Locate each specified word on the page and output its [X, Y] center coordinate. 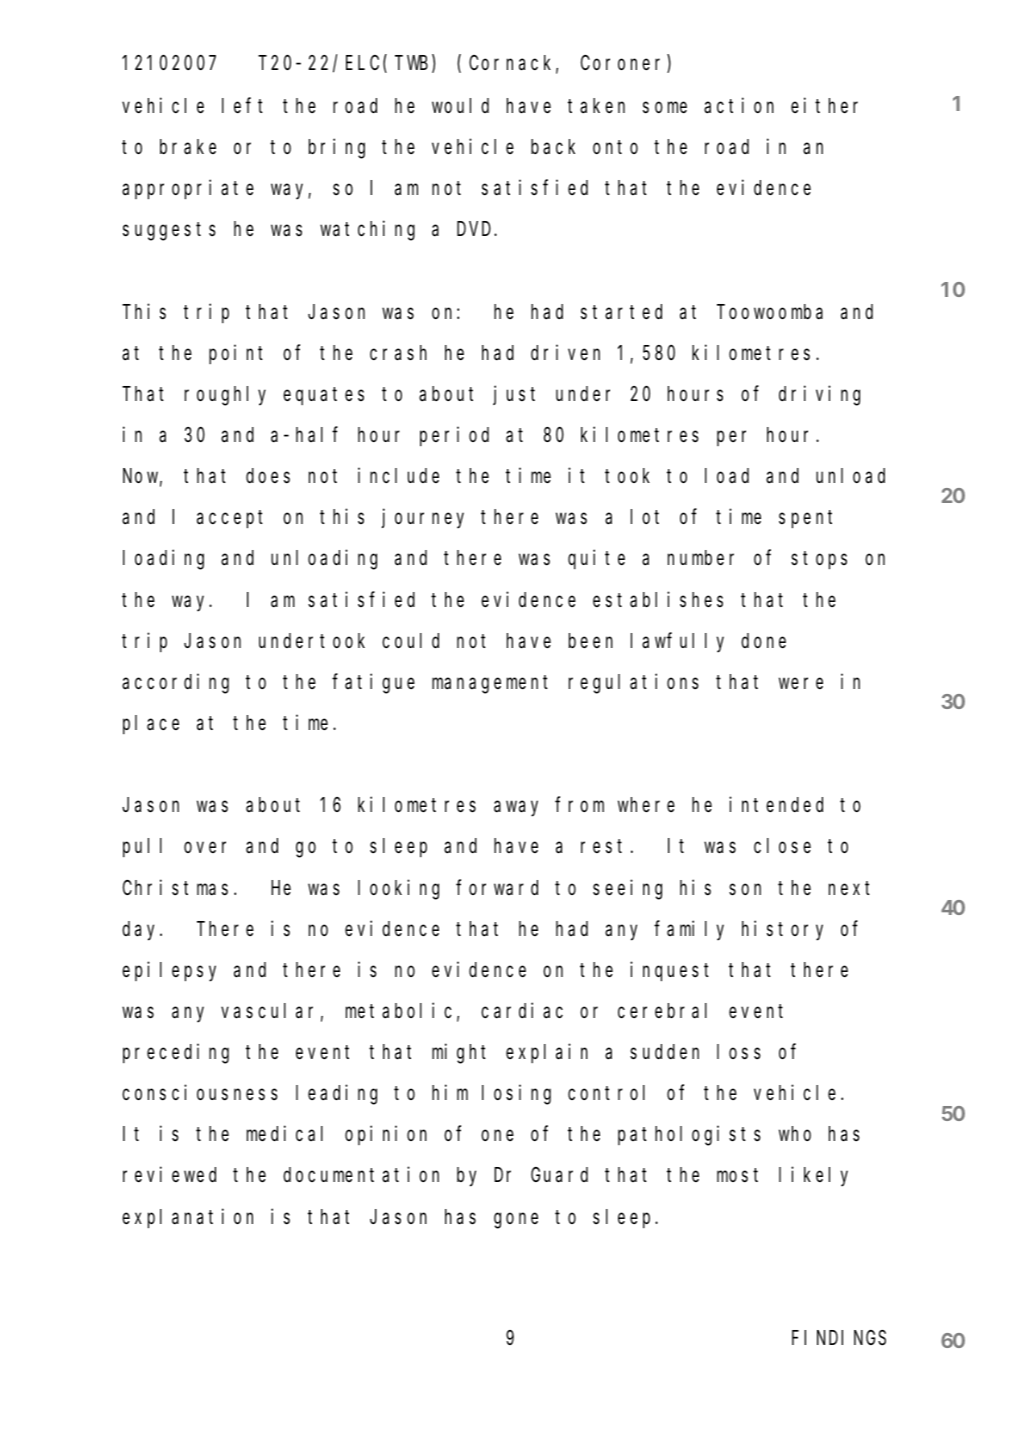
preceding [176, 1054]
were [801, 683]
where [646, 805]
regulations [634, 683]
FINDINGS [839, 1338]
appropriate [188, 190]
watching [367, 231]
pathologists [689, 1136]
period [454, 436]
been [591, 641]
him [450, 1092]
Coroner [624, 64]
